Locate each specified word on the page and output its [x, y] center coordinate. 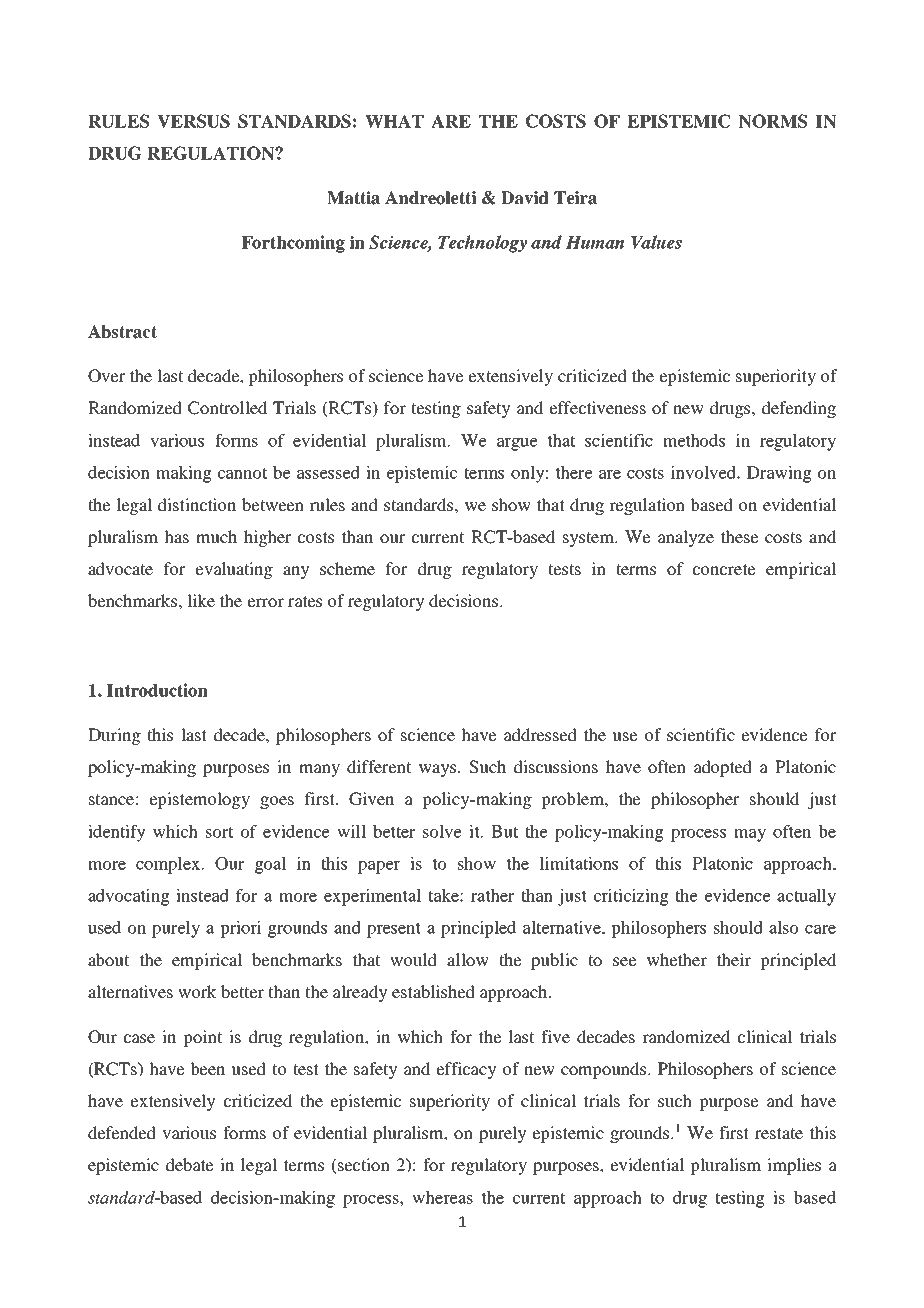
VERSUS [193, 121]
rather [492, 895]
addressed [540, 734]
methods [694, 440]
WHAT [394, 121]
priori [240, 929]
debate [190, 1164]
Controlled [227, 408]
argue [517, 444]
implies [794, 1166]
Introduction [157, 690]
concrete [724, 569]
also [784, 927]
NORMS [773, 121]
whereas [442, 1197]
